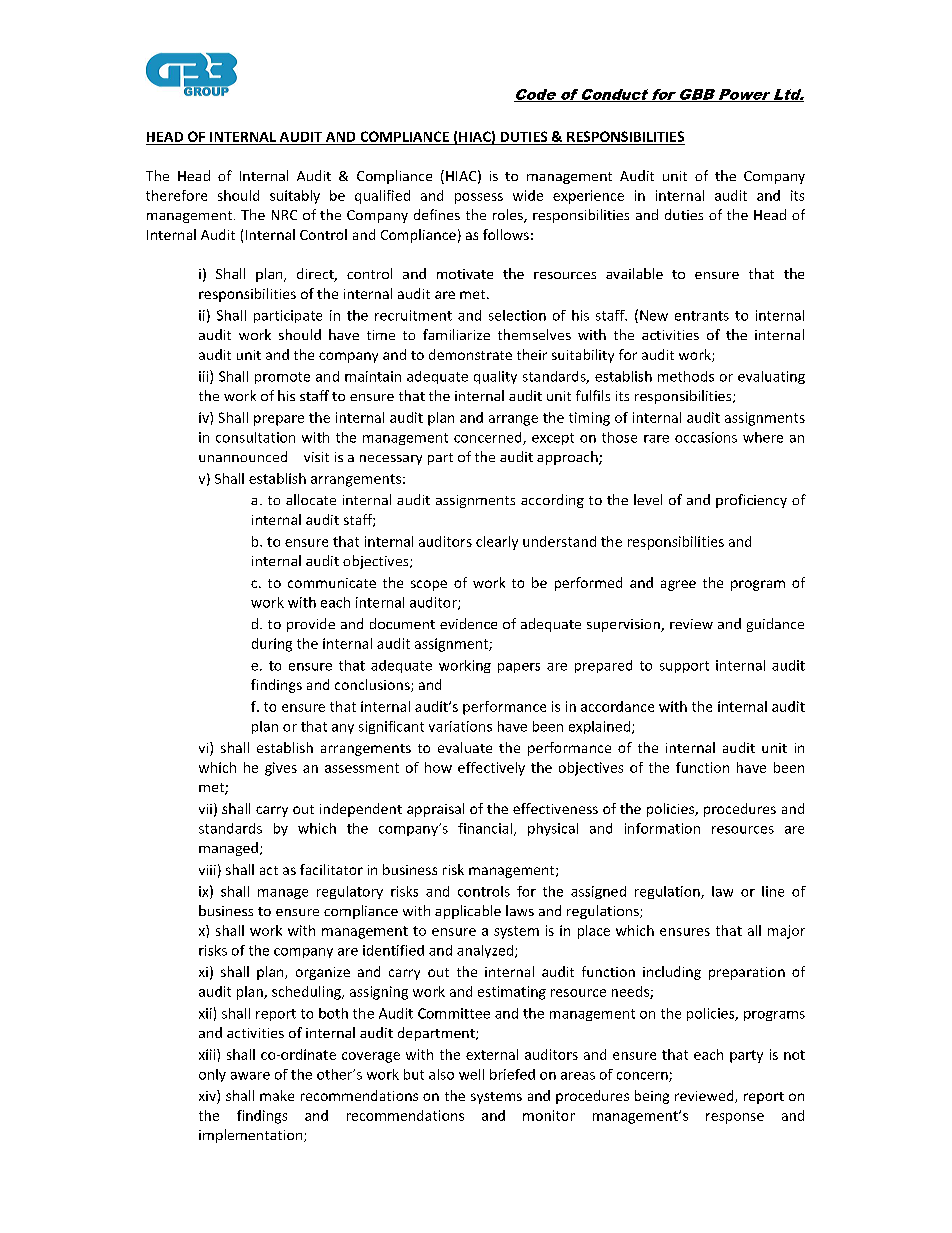  I want to click on available, so click(634, 273).
